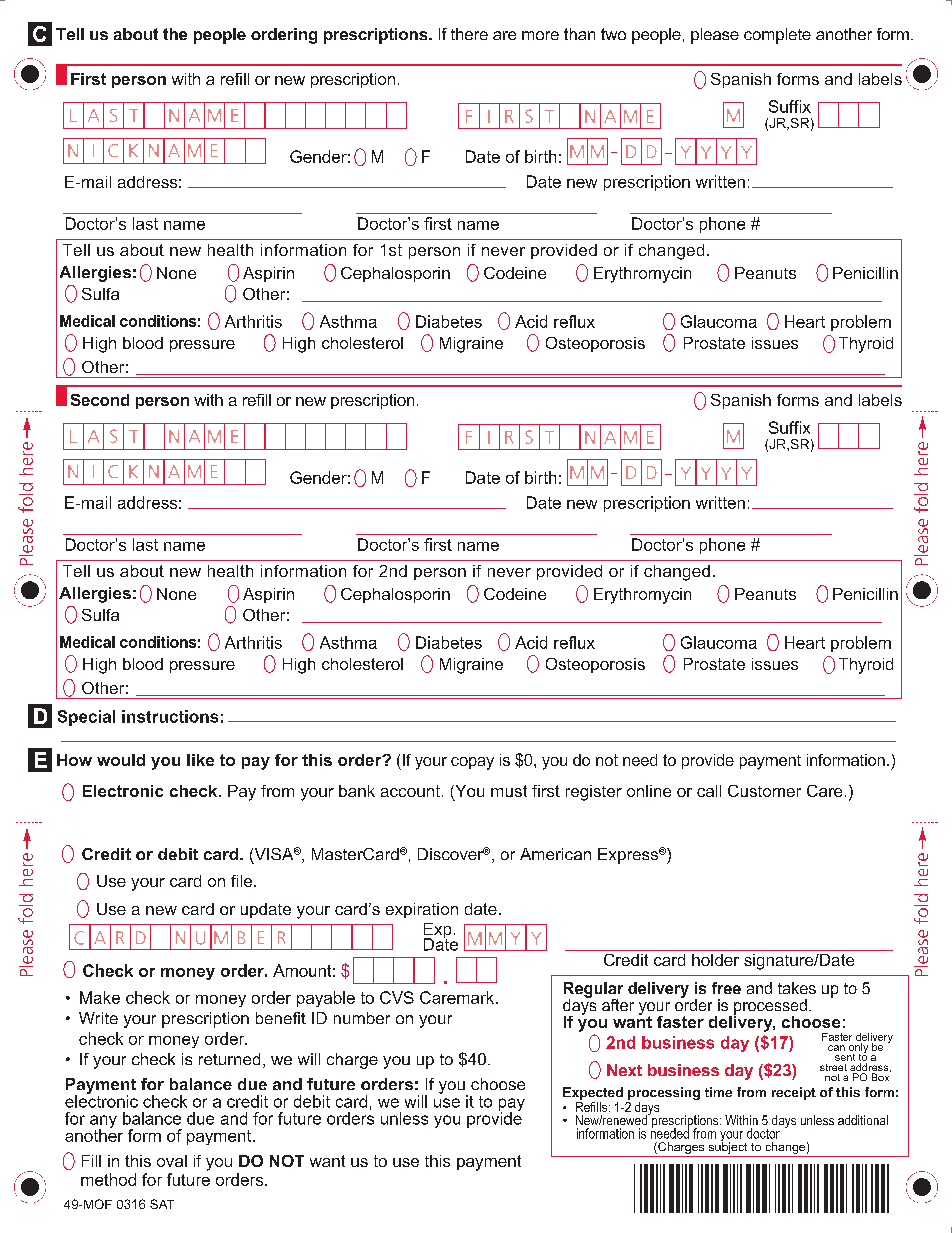 The image size is (952, 1233). I want to click on oval, so click(172, 1161).
